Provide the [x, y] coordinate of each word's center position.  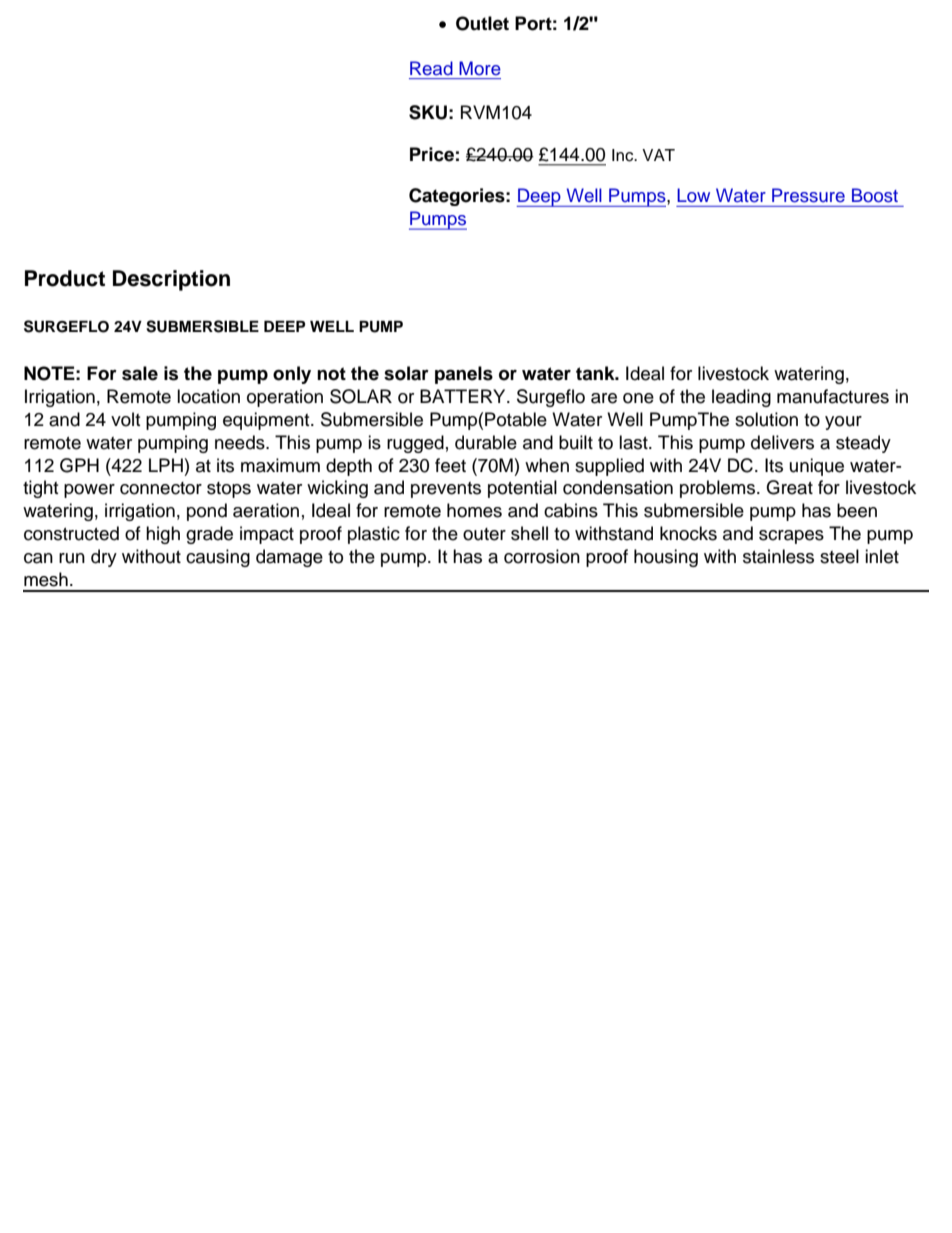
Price [432, 154]
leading [741, 398]
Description [171, 280]
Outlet [482, 23]
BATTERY [464, 396]
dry [104, 558]
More [480, 68]
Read [431, 68]
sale [140, 373]
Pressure [808, 195]
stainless [778, 556]
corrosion [542, 556]
